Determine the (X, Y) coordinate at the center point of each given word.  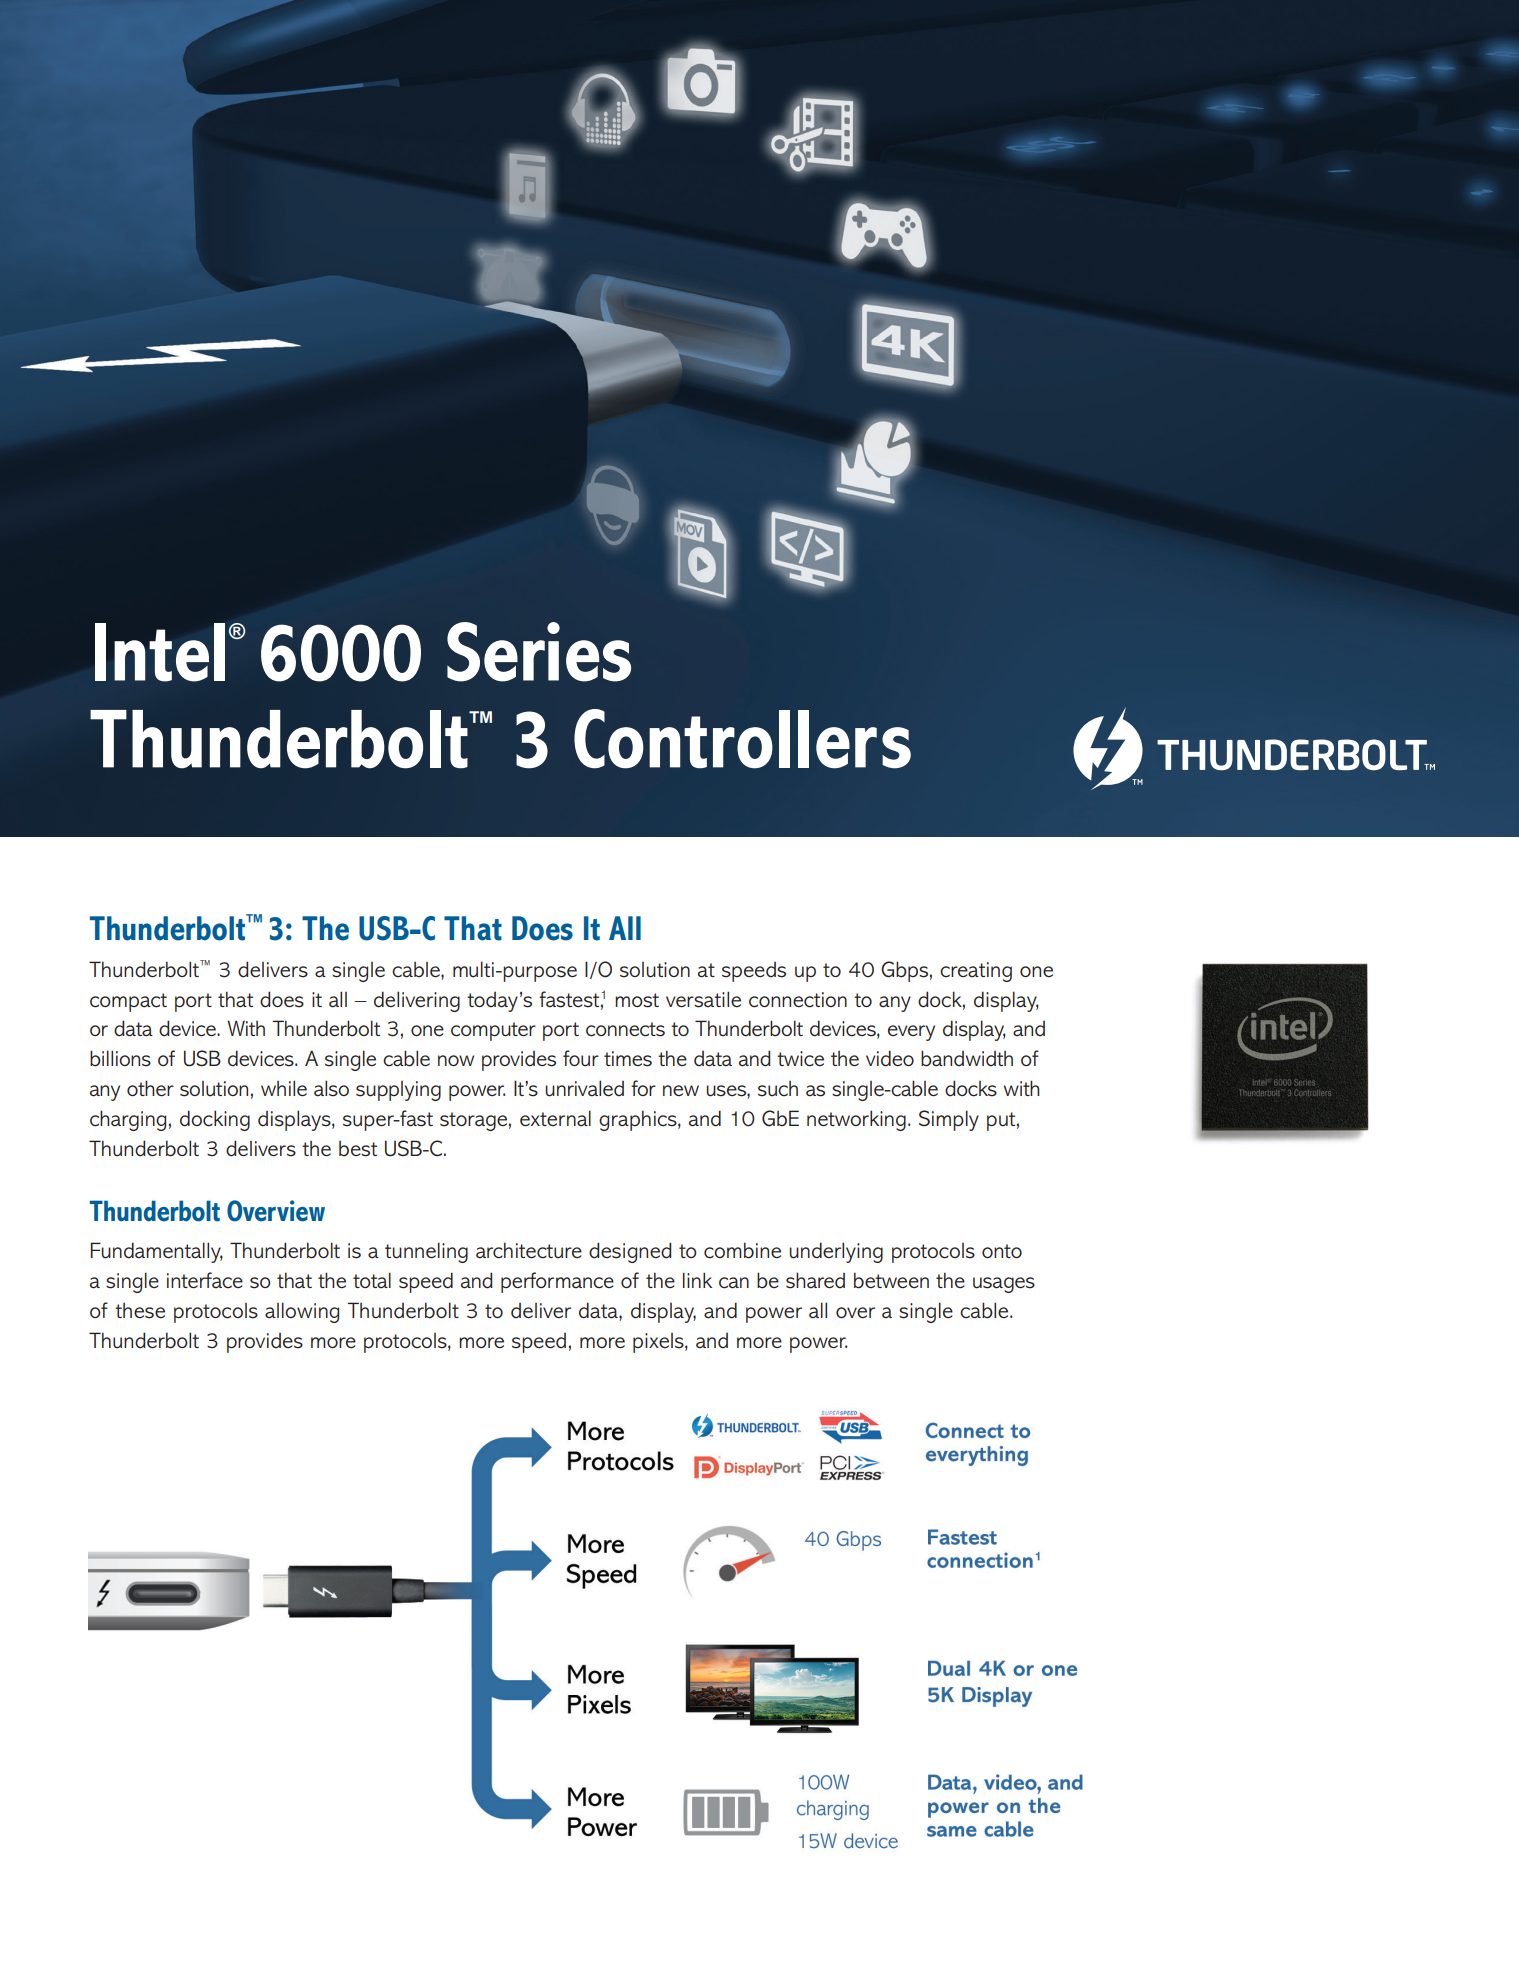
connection (798, 1000)
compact (128, 1002)
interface (205, 1280)
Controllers (742, 739)
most (637, 1000)
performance (557, 1282)
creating (976, 972)
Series (539, 652)
